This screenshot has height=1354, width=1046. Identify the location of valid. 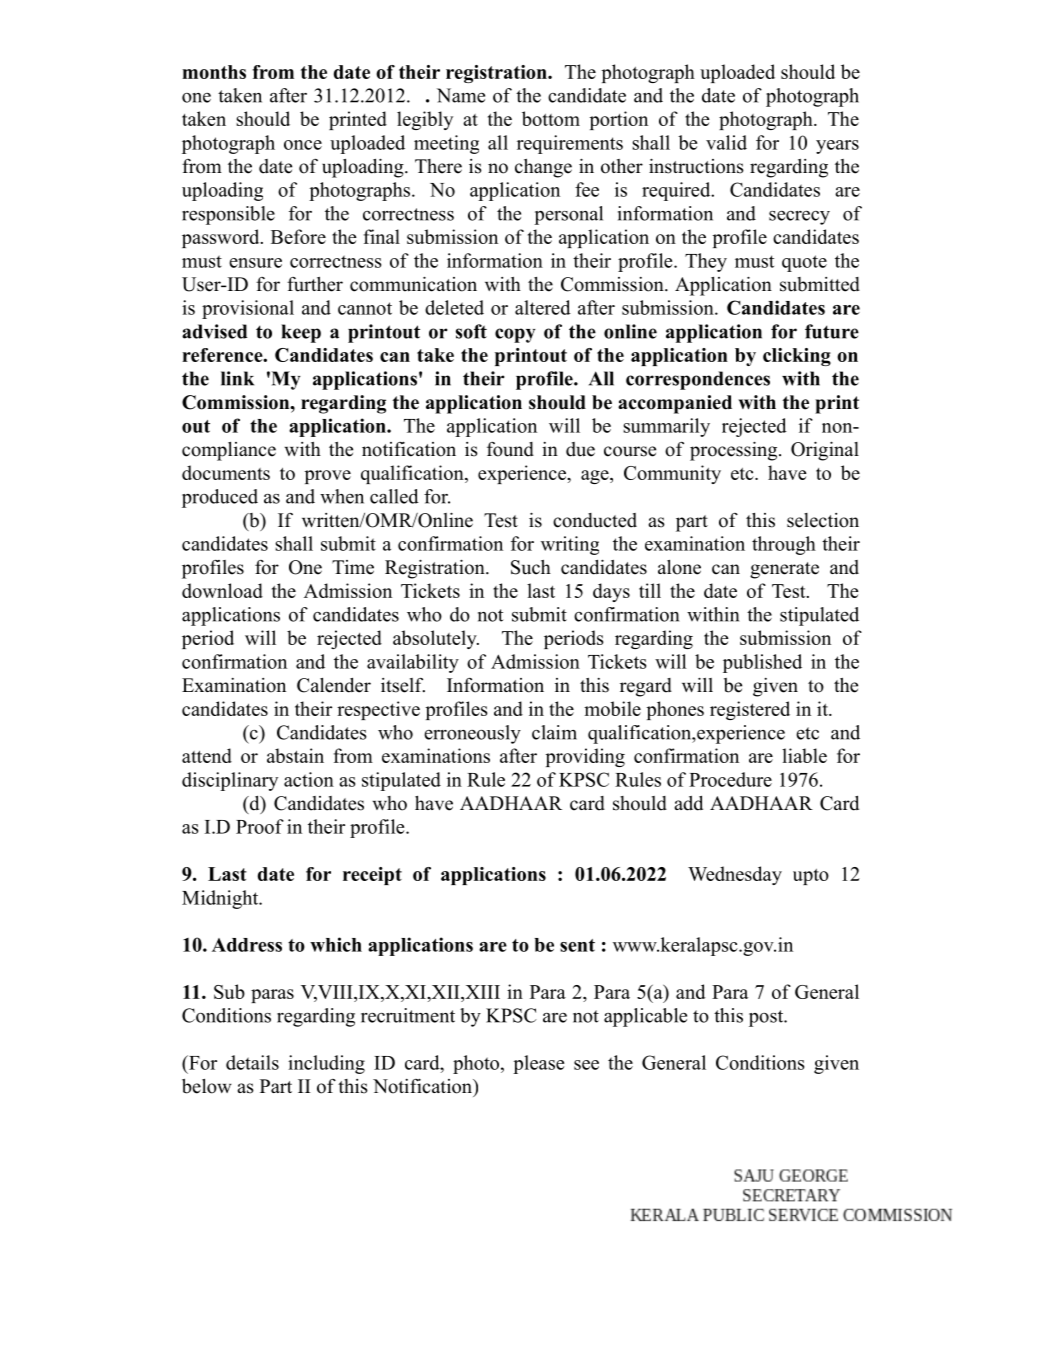
(726, 142).
